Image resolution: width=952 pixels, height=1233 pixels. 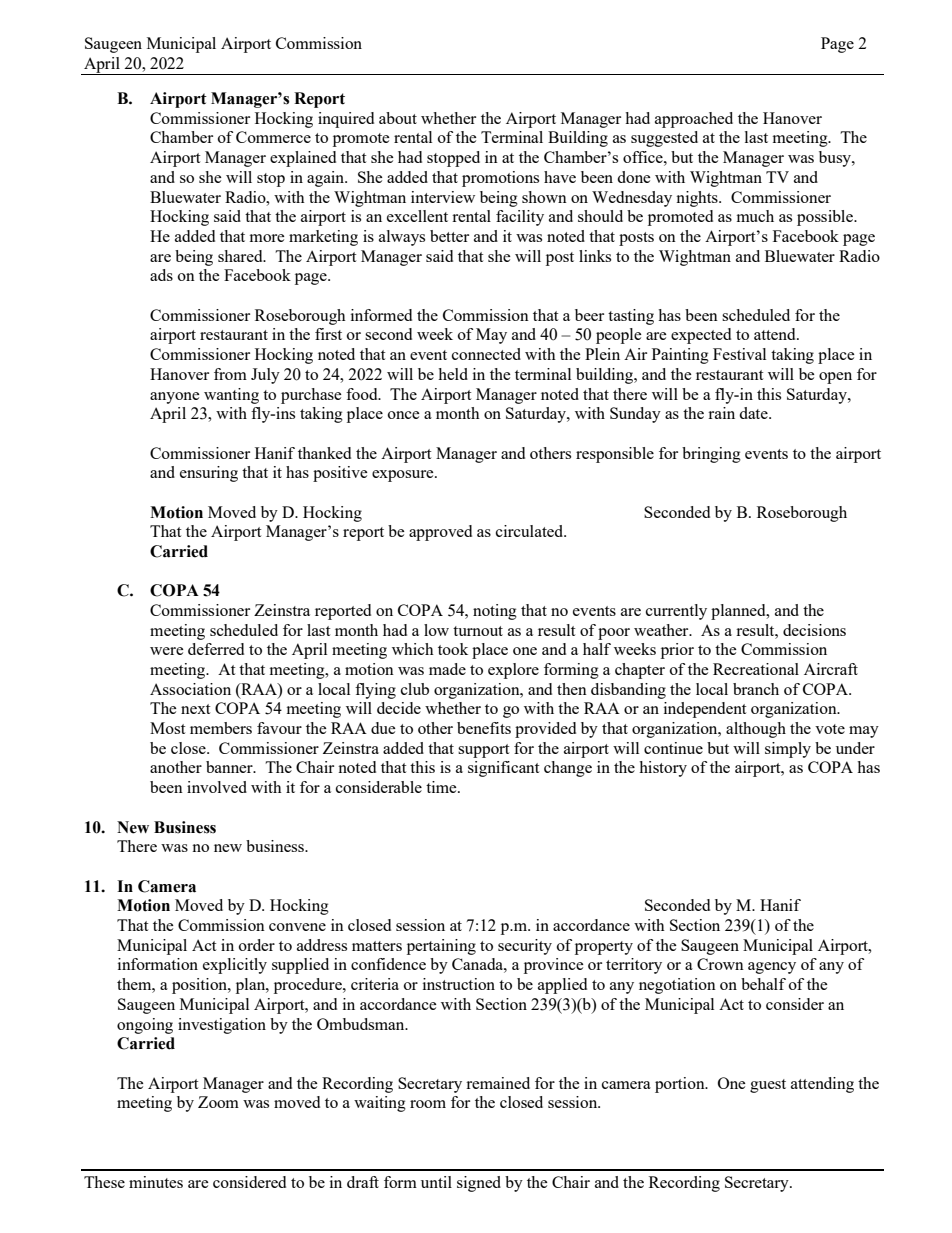 I want to click on took, so click(x=453, y=649).
